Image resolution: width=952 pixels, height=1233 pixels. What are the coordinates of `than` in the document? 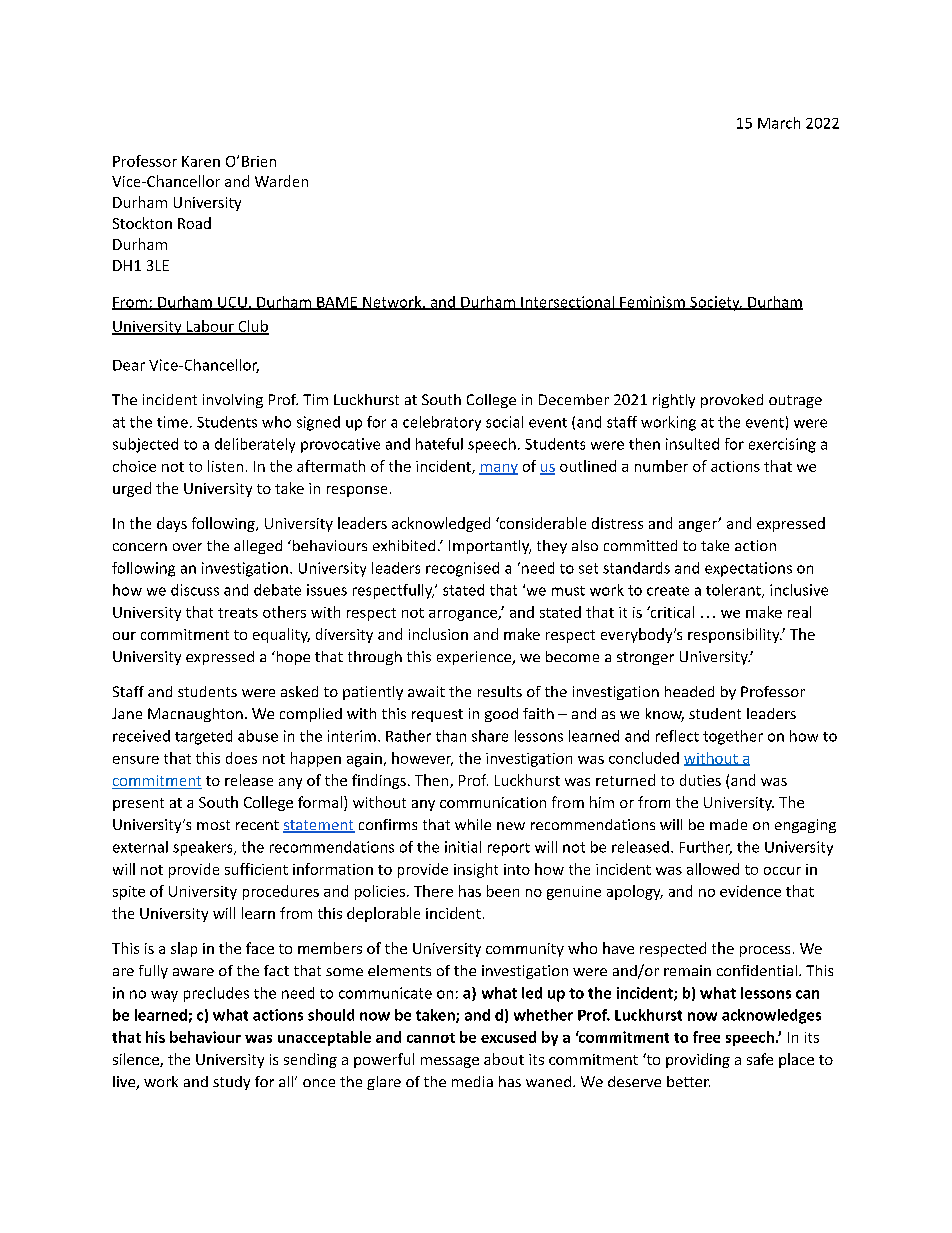 It's located at (451, 736).
